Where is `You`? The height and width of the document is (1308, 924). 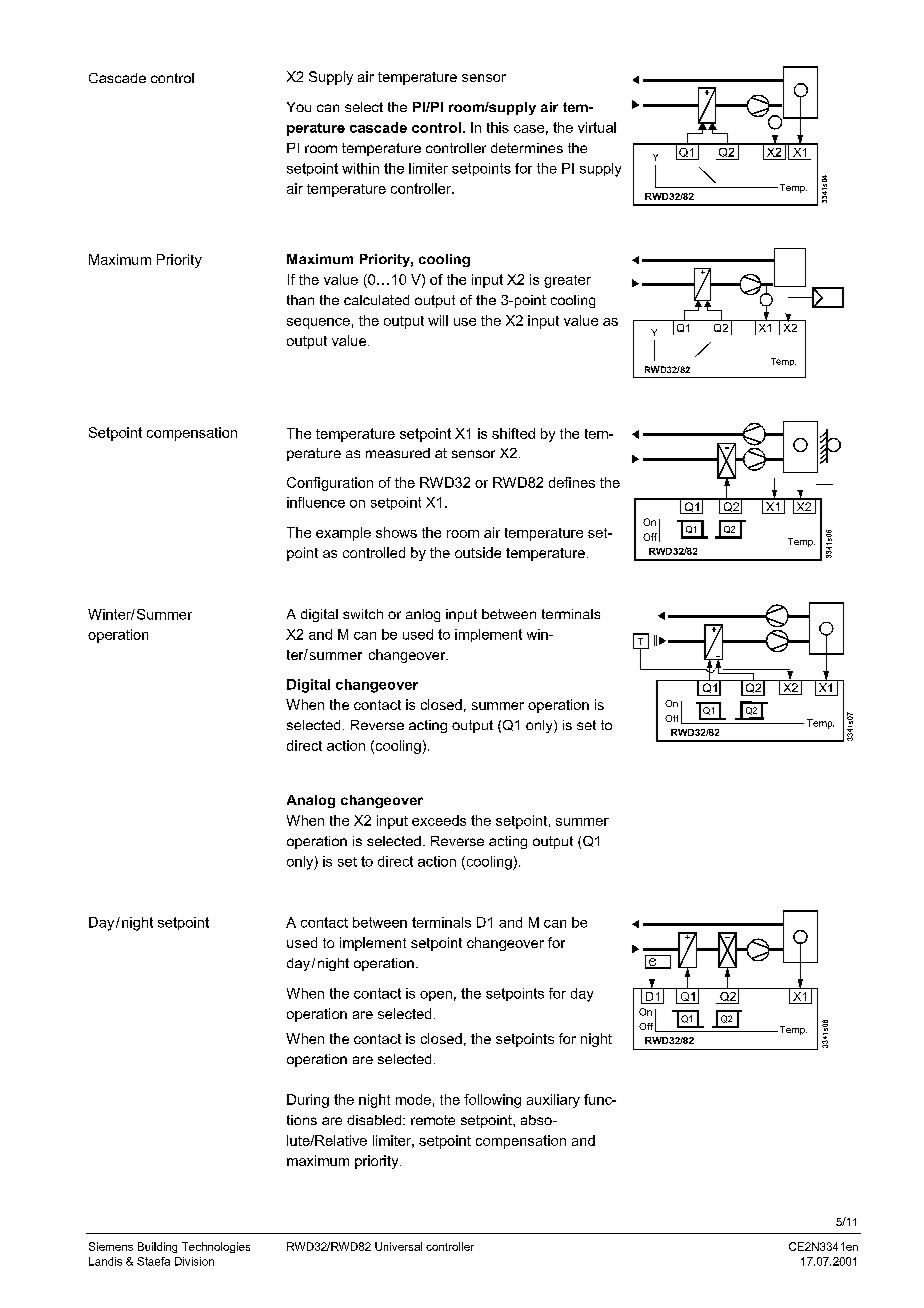 You is located at coordinates (299, 107).
